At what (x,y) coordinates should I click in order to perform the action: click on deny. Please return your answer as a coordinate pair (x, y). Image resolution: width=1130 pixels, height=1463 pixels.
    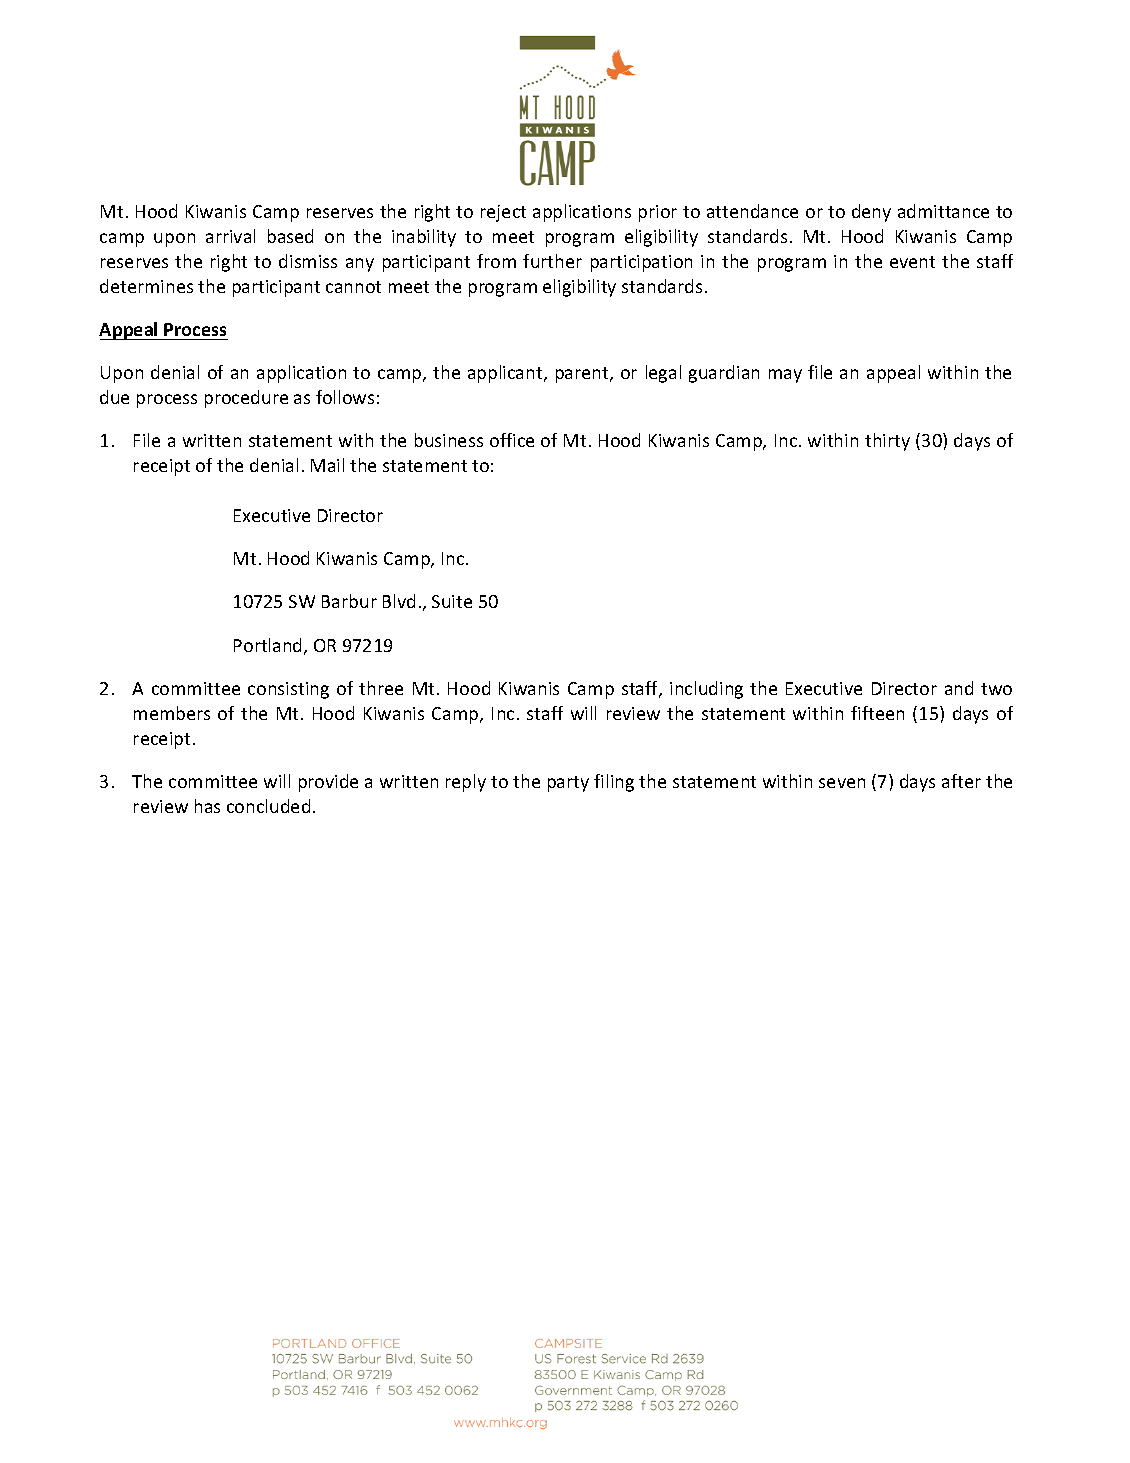
    Looking at the image, I should click on (871, 213).
